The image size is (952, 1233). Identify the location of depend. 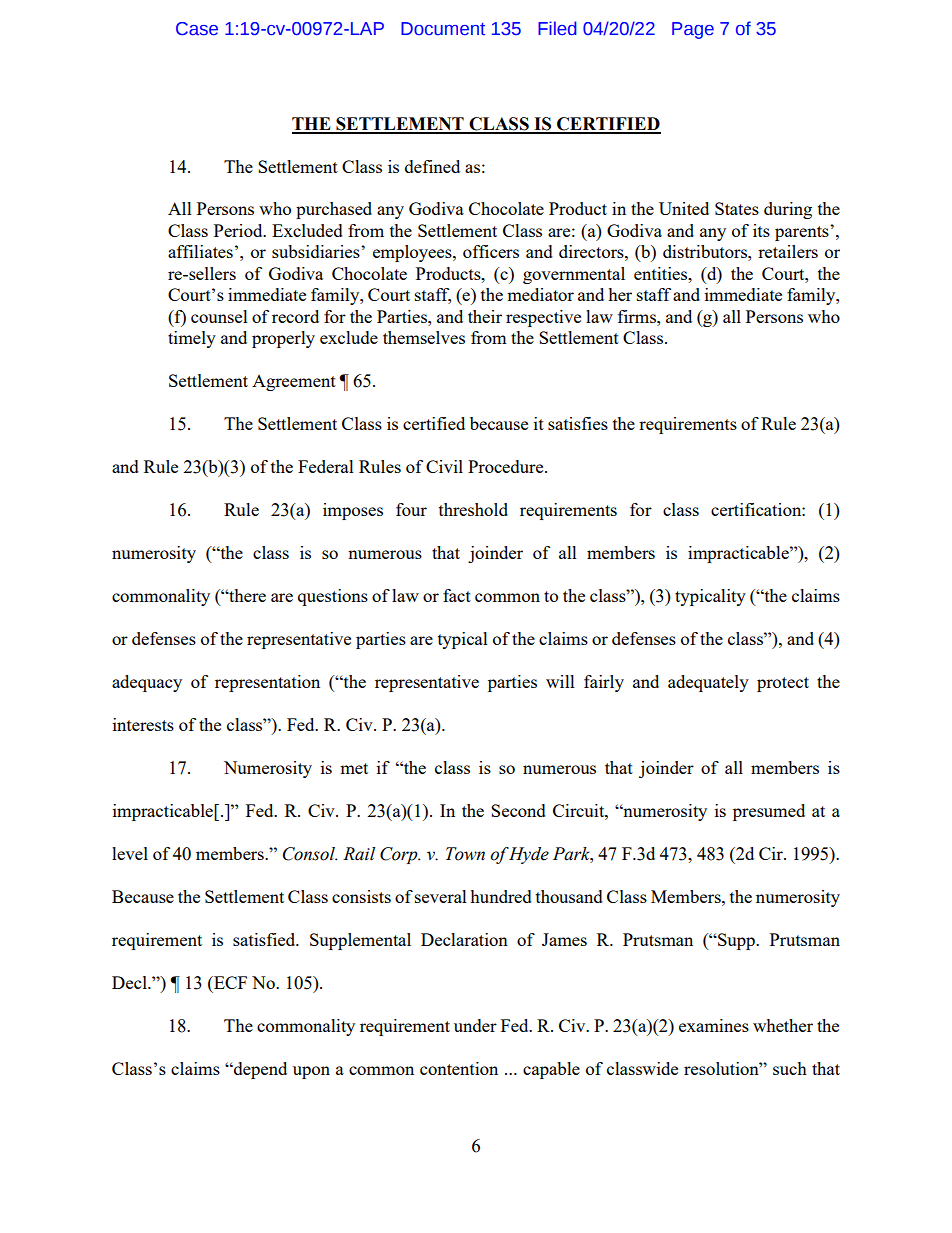
(259, 1070).
